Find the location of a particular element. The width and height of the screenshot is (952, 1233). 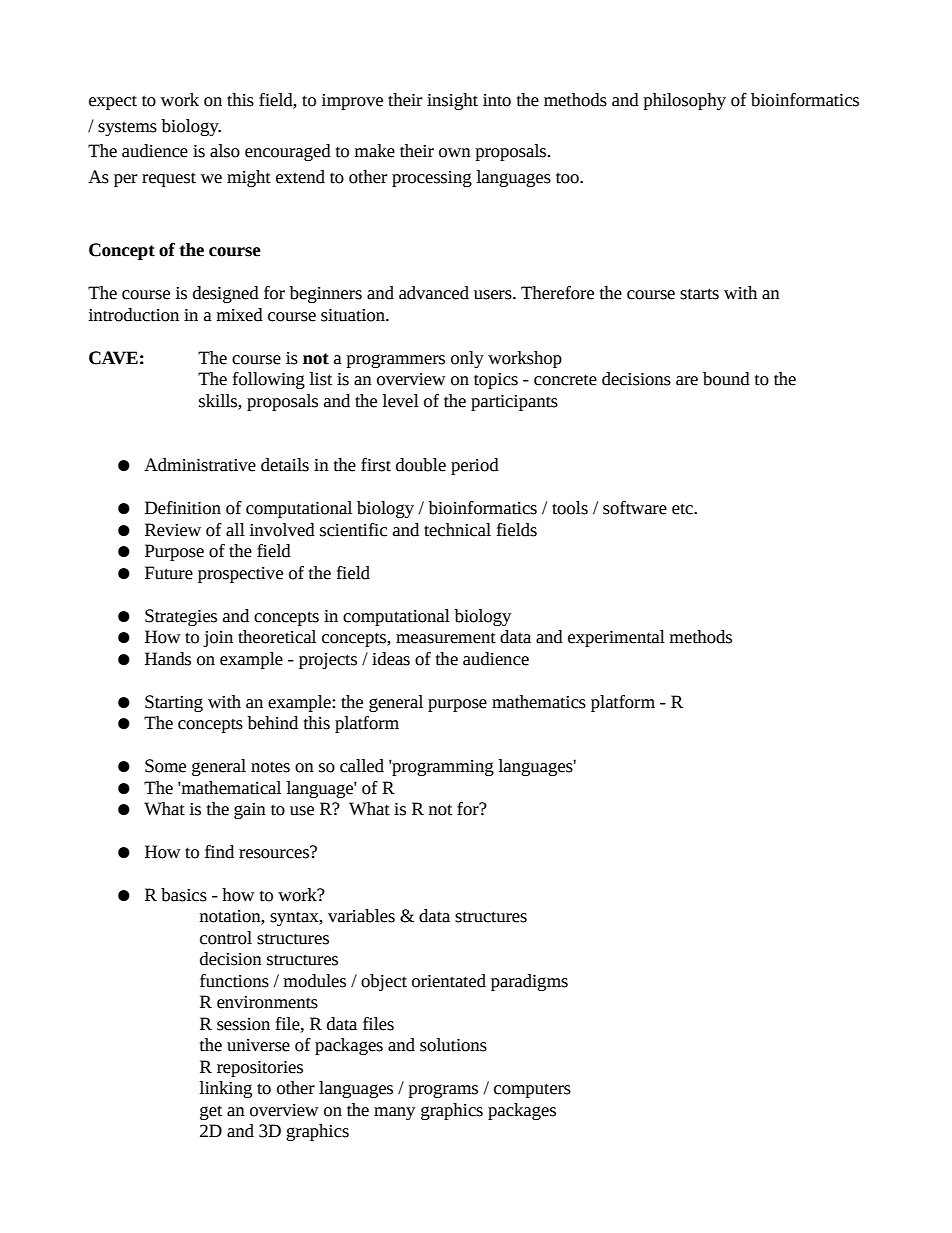

Strategies is located at coordinates (181, 617).
